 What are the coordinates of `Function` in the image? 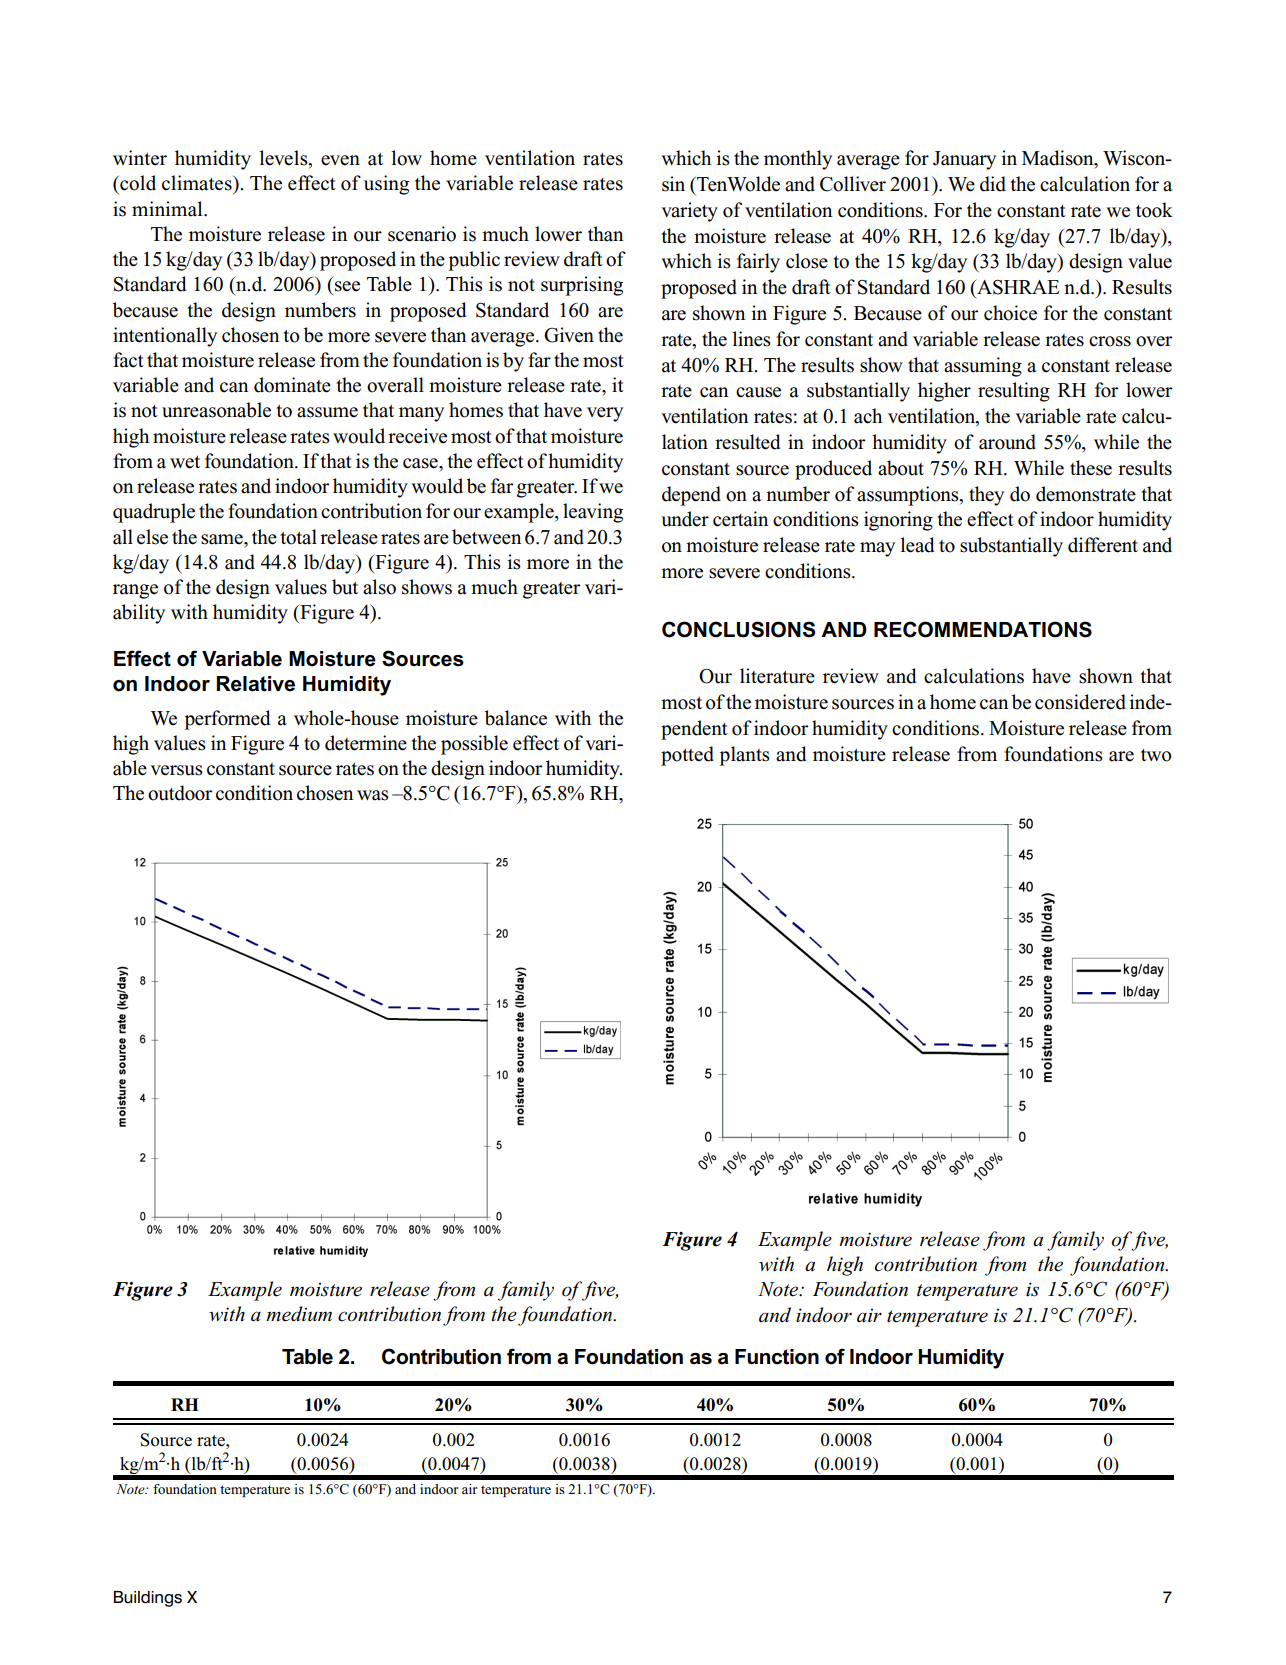 It's located at (777, 1357).
